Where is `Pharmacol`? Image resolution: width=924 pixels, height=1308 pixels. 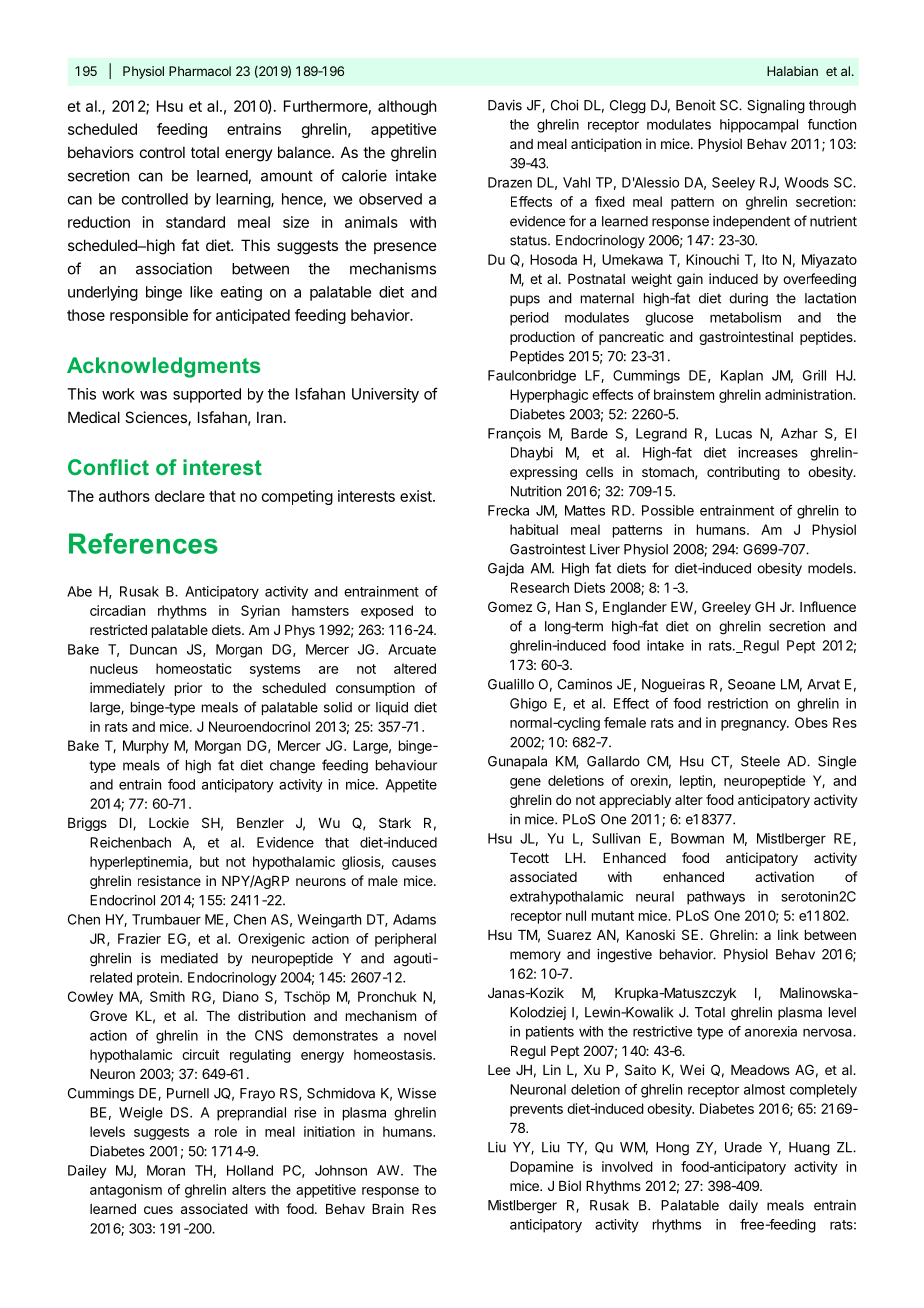 Pharmacol is located at coordinates (200, 71).
